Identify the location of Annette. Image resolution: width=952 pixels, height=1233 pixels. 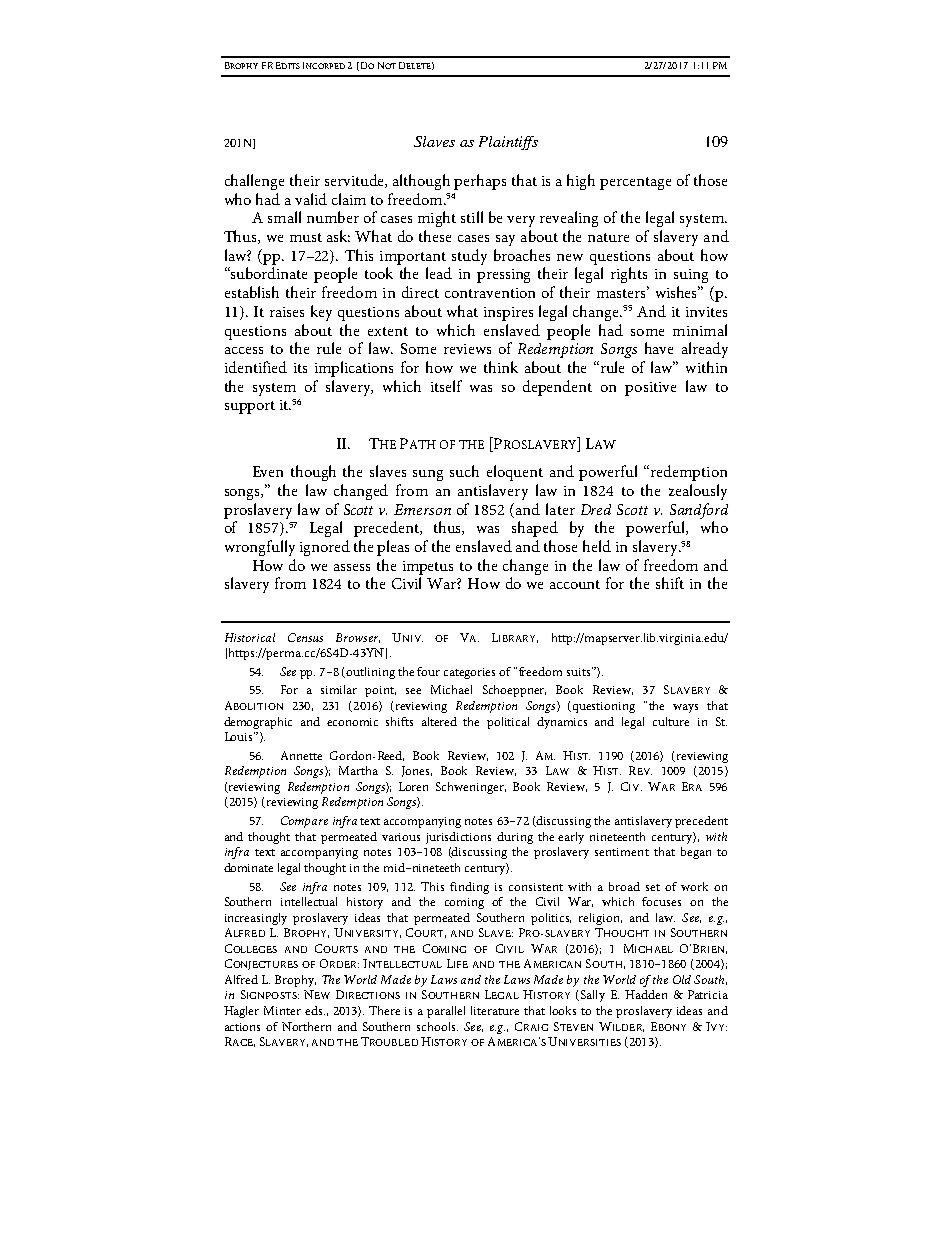
(301, 755).
